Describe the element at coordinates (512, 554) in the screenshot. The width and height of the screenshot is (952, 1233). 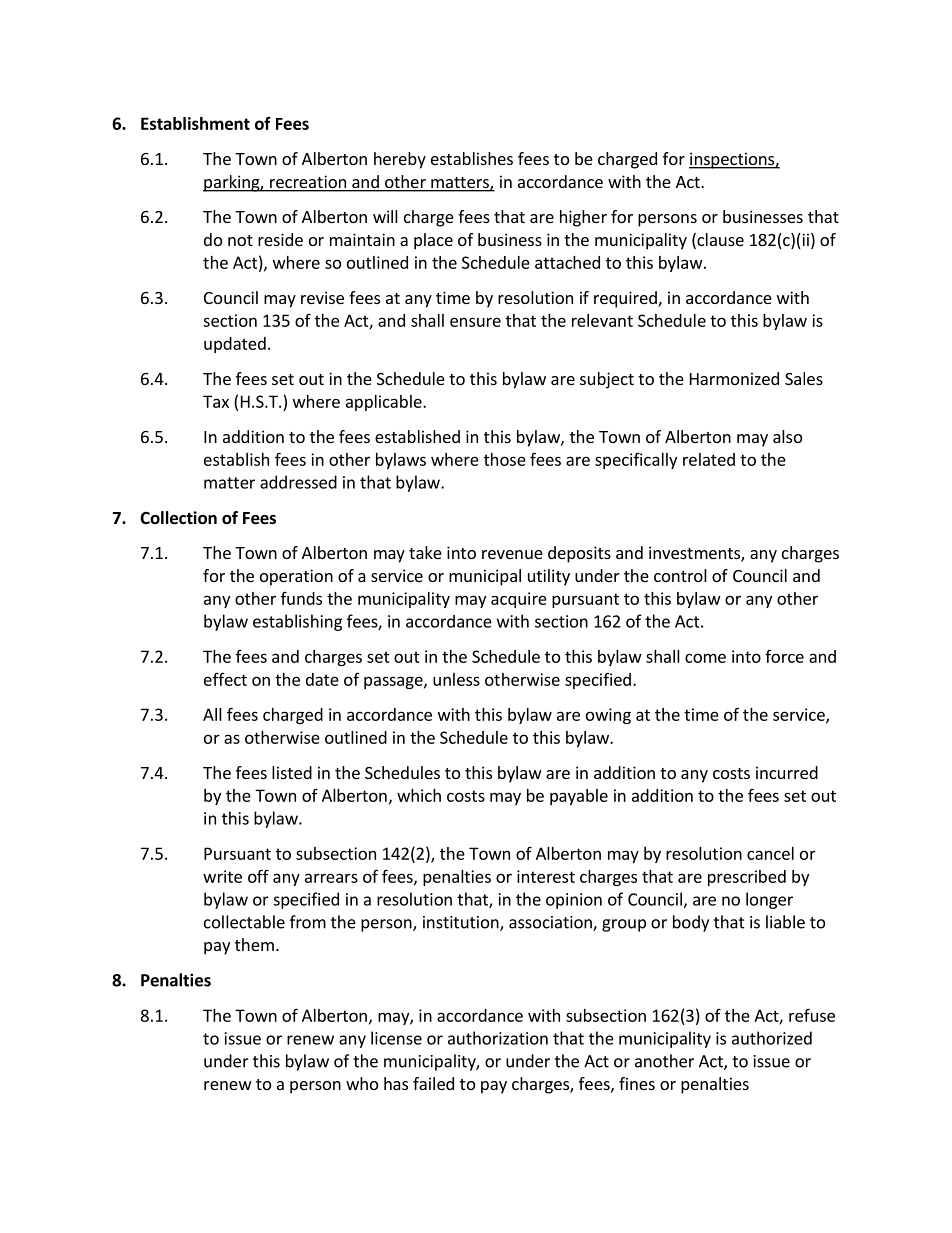
I see `revenue` at that location.
